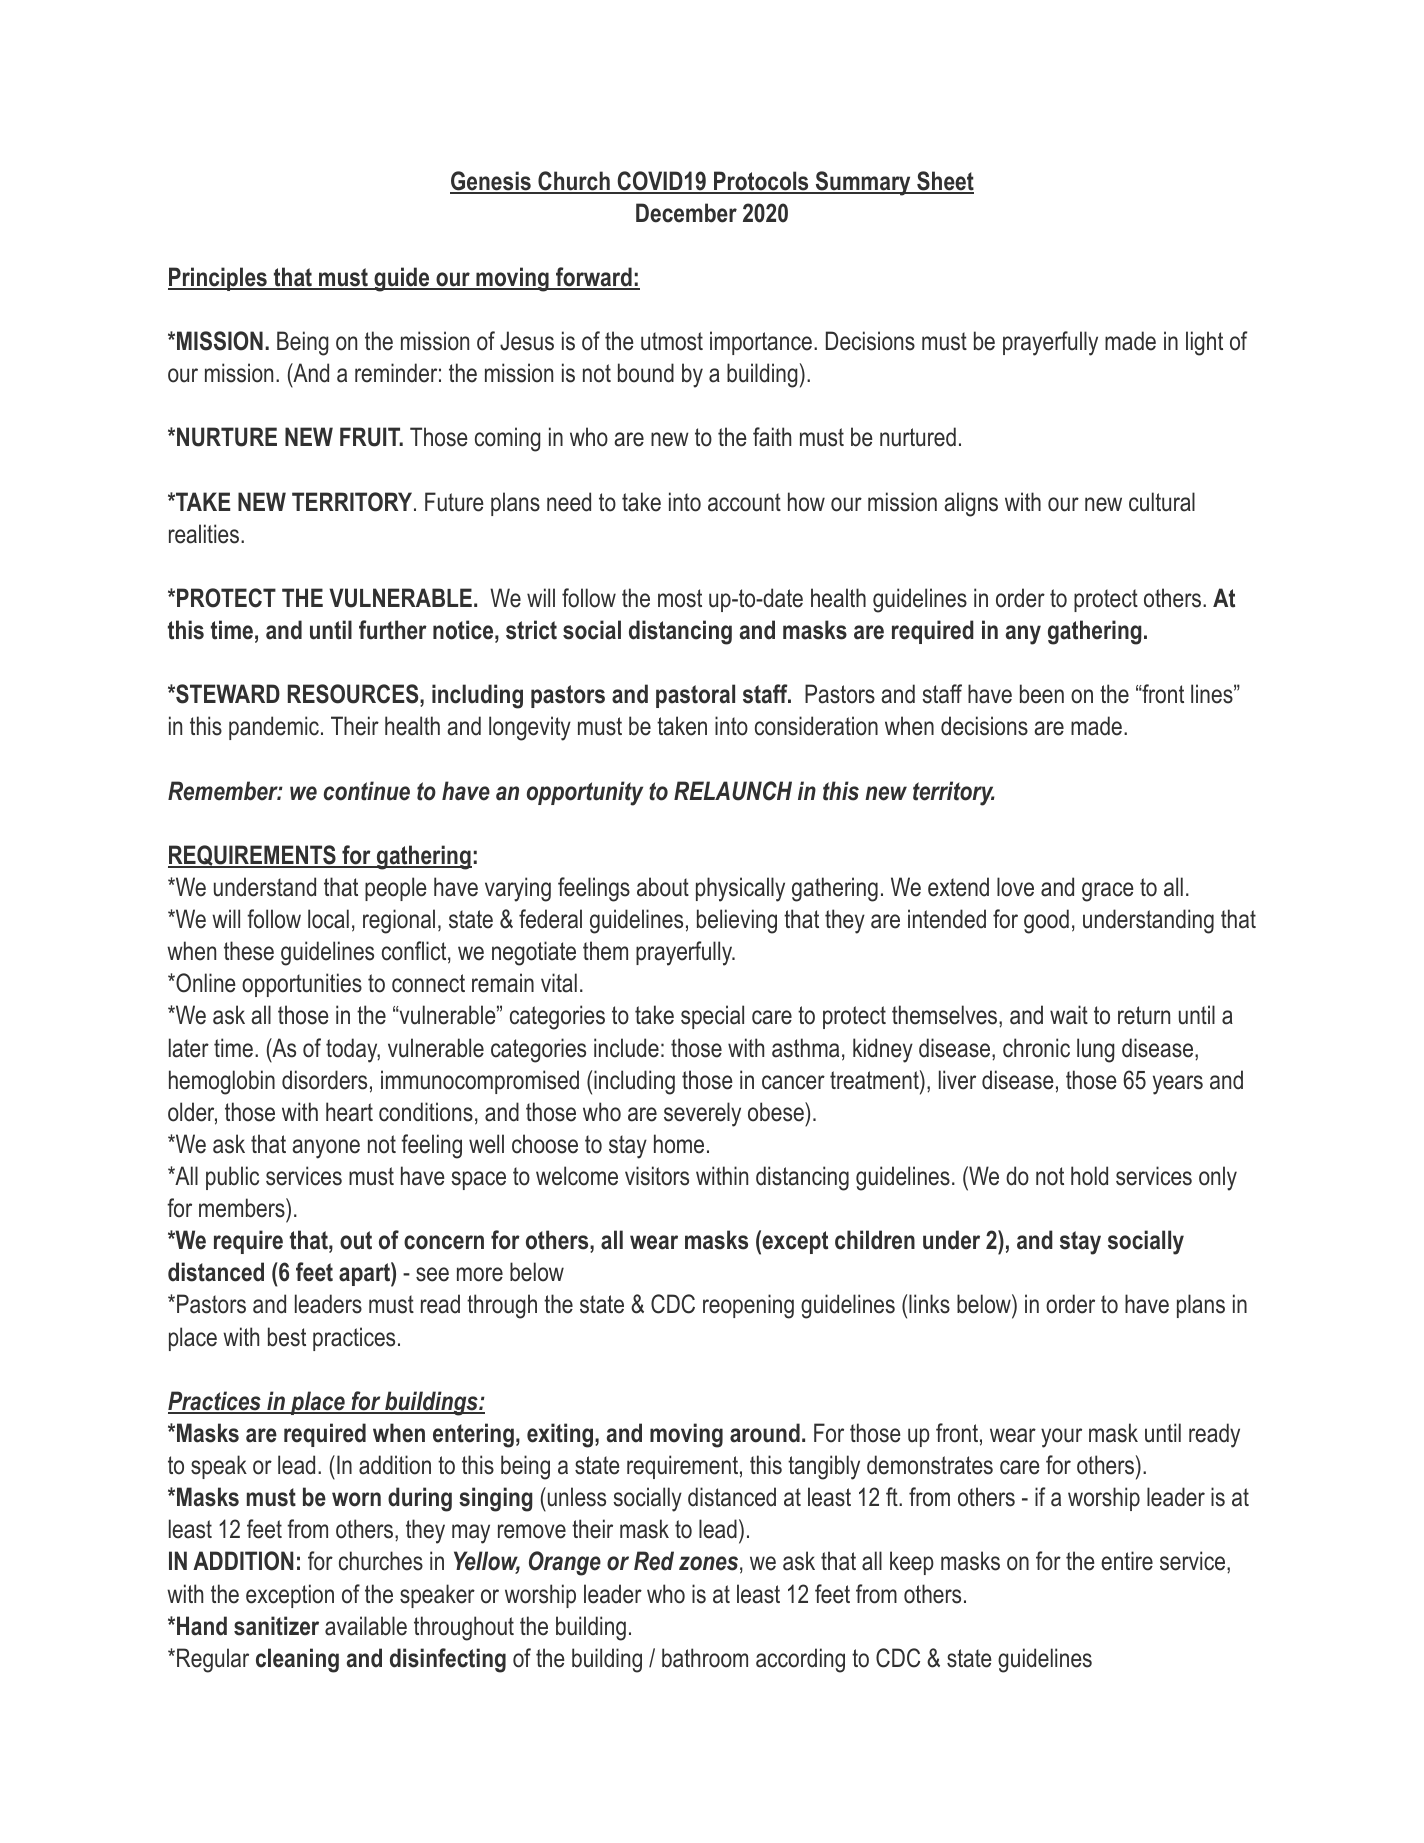  What do you see at coordinates (287, 1337) in the screenshot?
I see `best` at bounding box center [287, 1337].
